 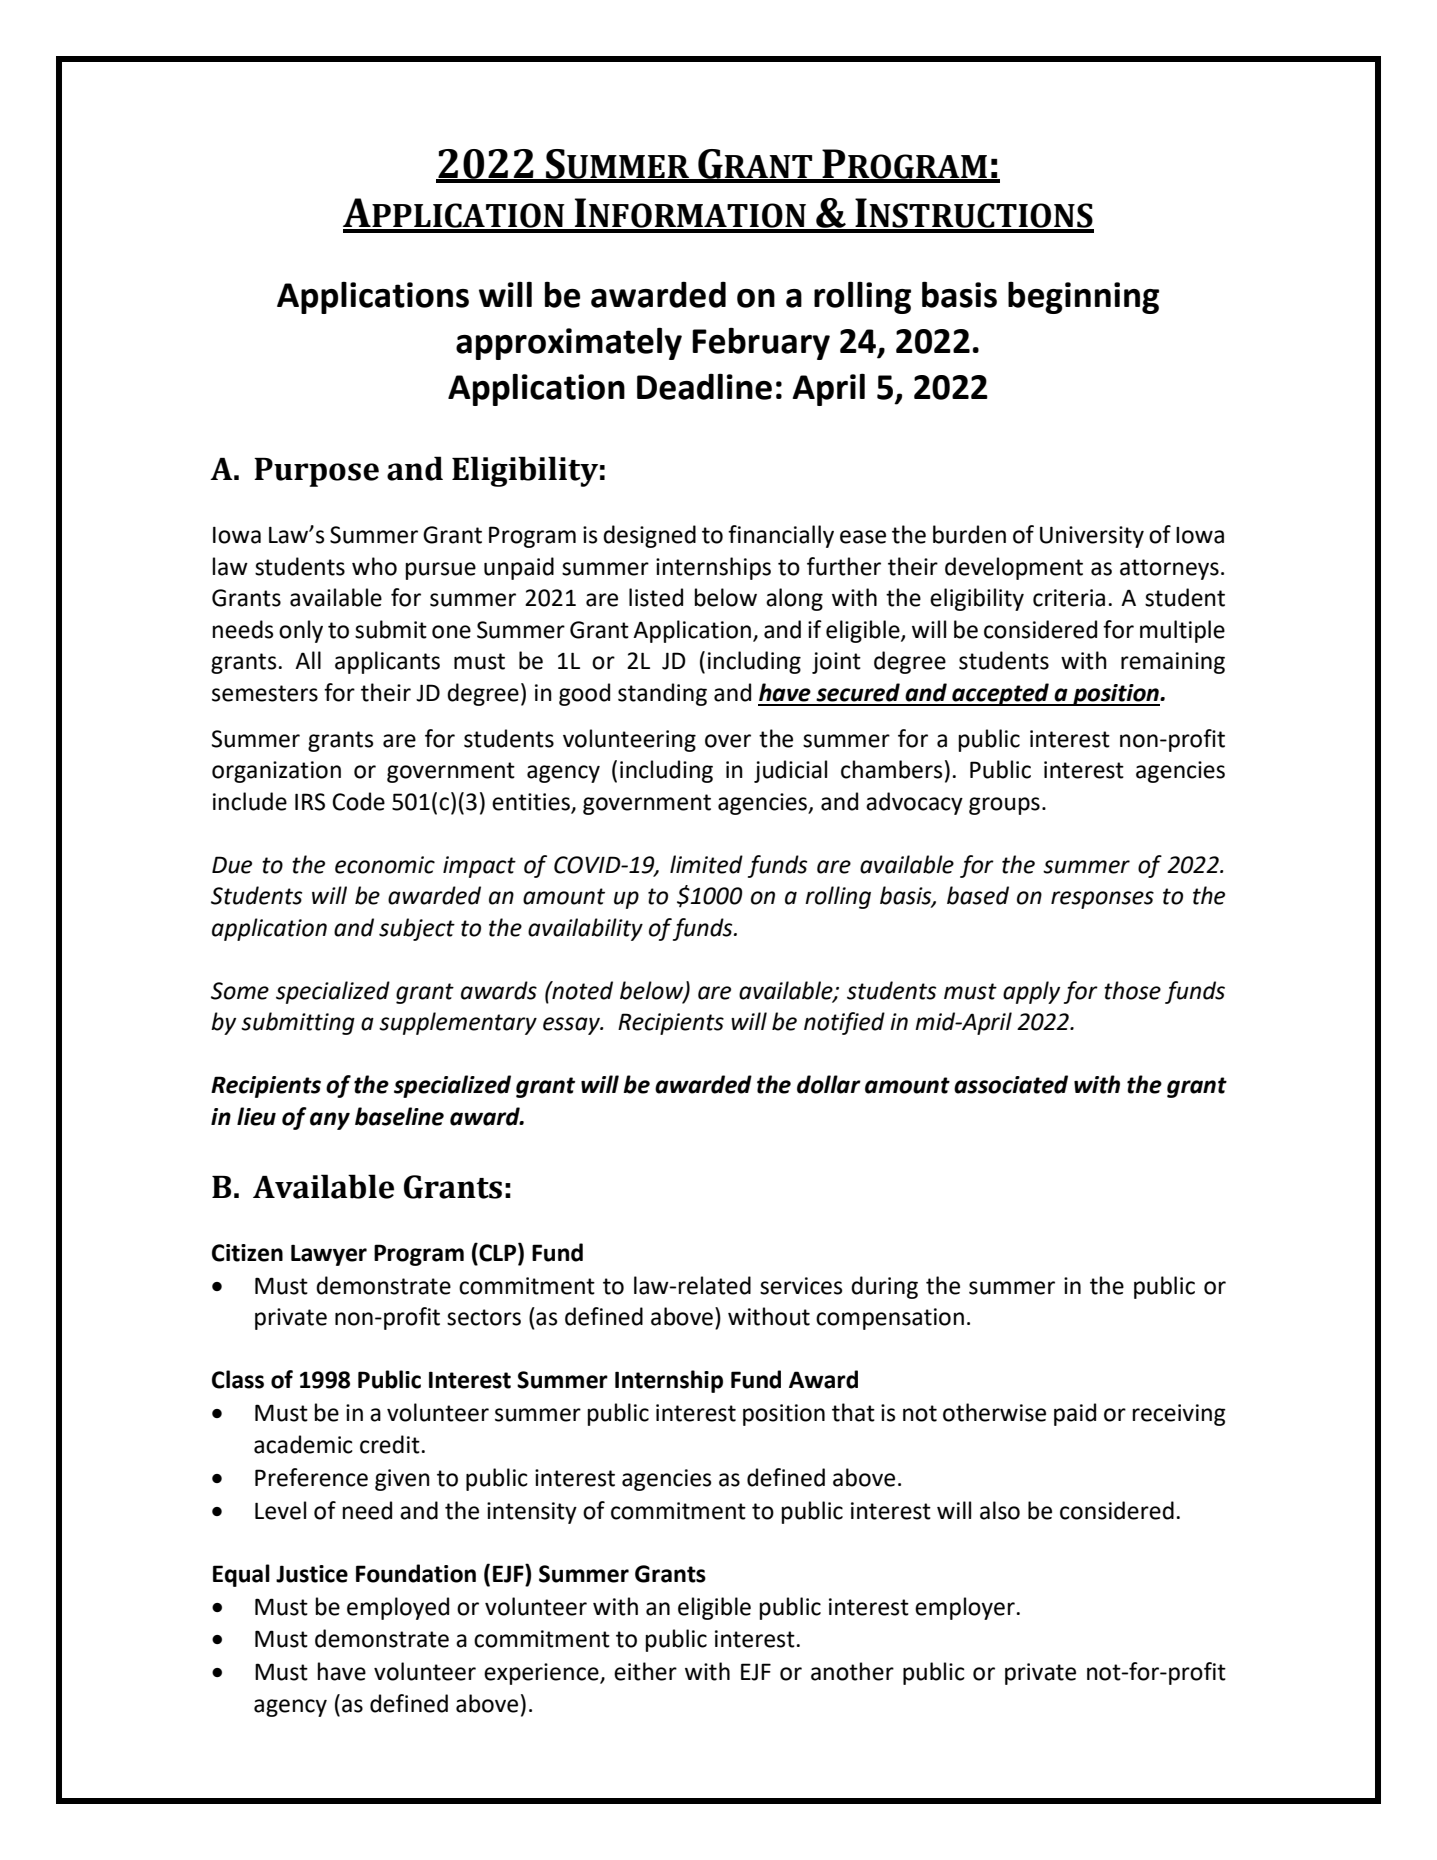 I want to click on beginning, so click(x=1083, y=297).
